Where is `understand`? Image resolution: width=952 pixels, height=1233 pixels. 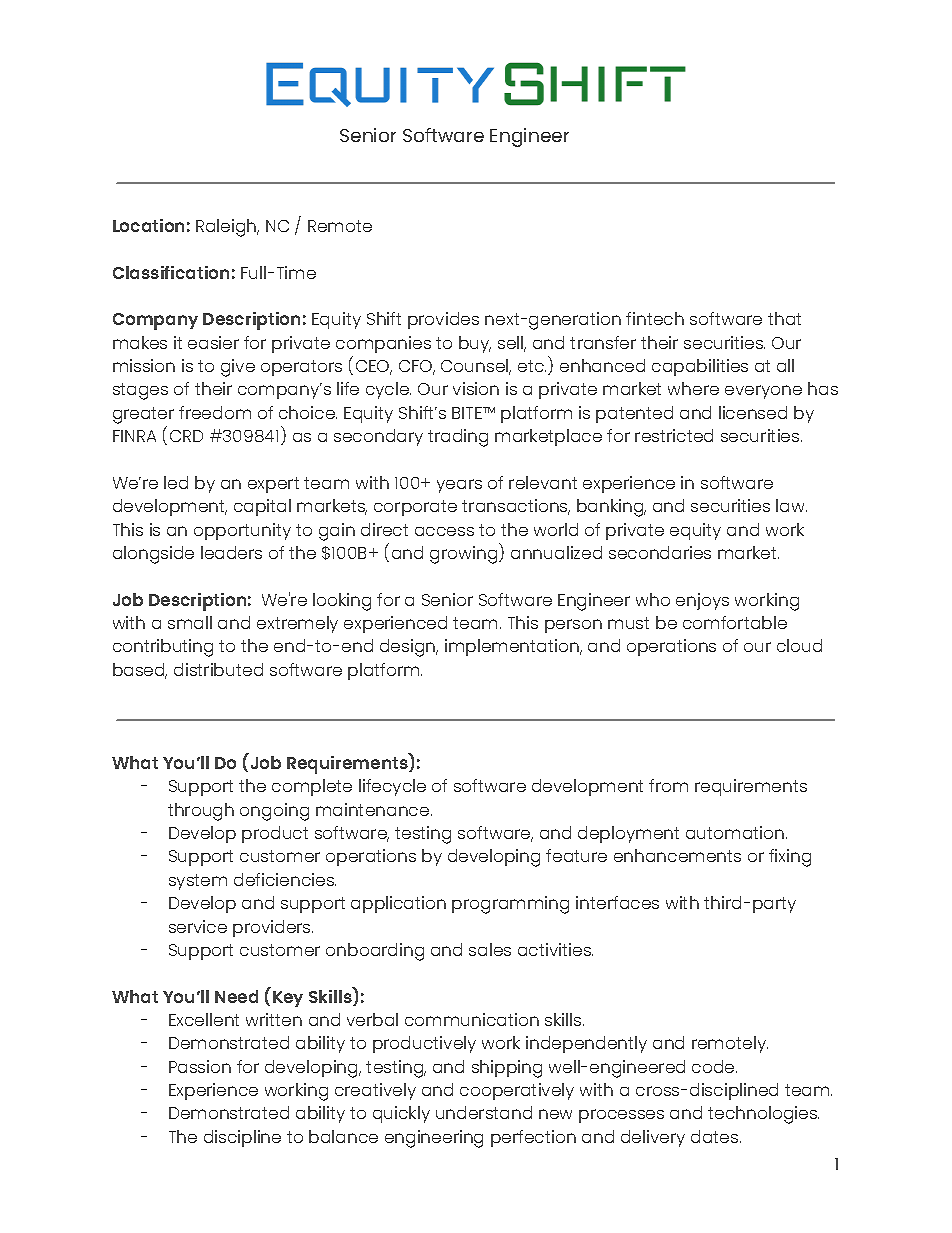
understand is located at coordinates (484, 1112).
